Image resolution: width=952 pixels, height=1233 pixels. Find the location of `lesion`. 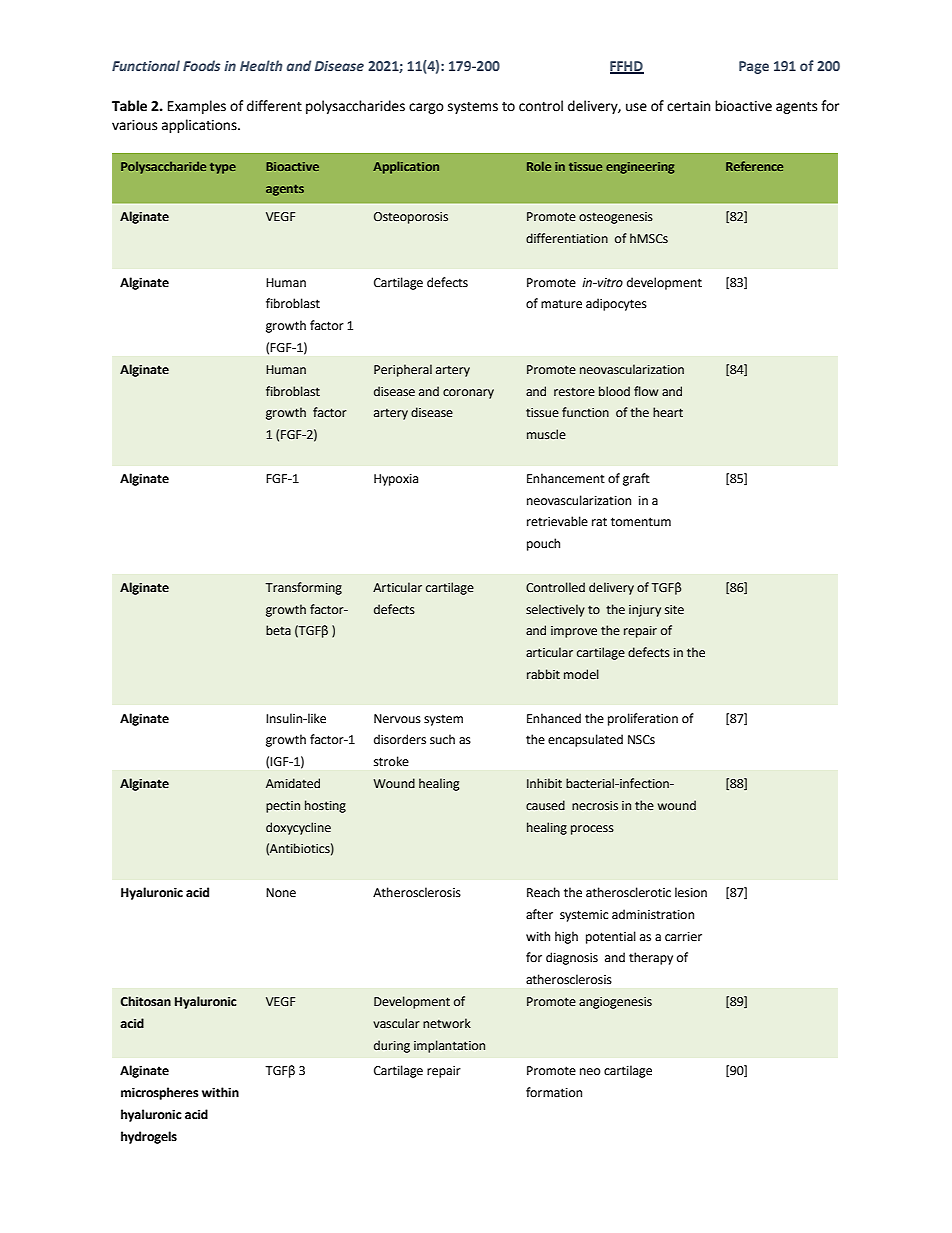

lesion is located at coordinates (691, 892).
